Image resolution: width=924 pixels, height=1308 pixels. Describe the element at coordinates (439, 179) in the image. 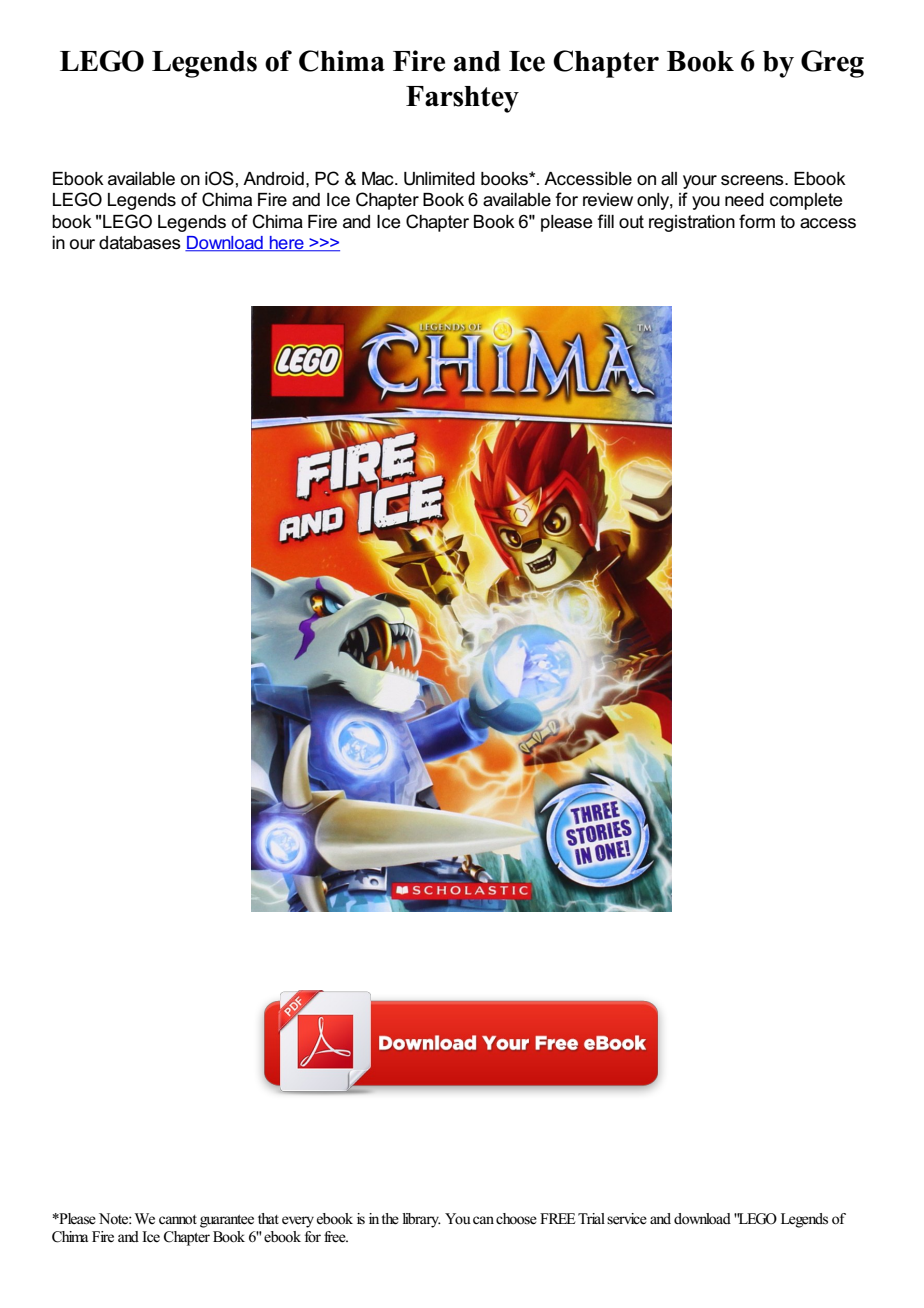

I see `Unlimited` at that location.
